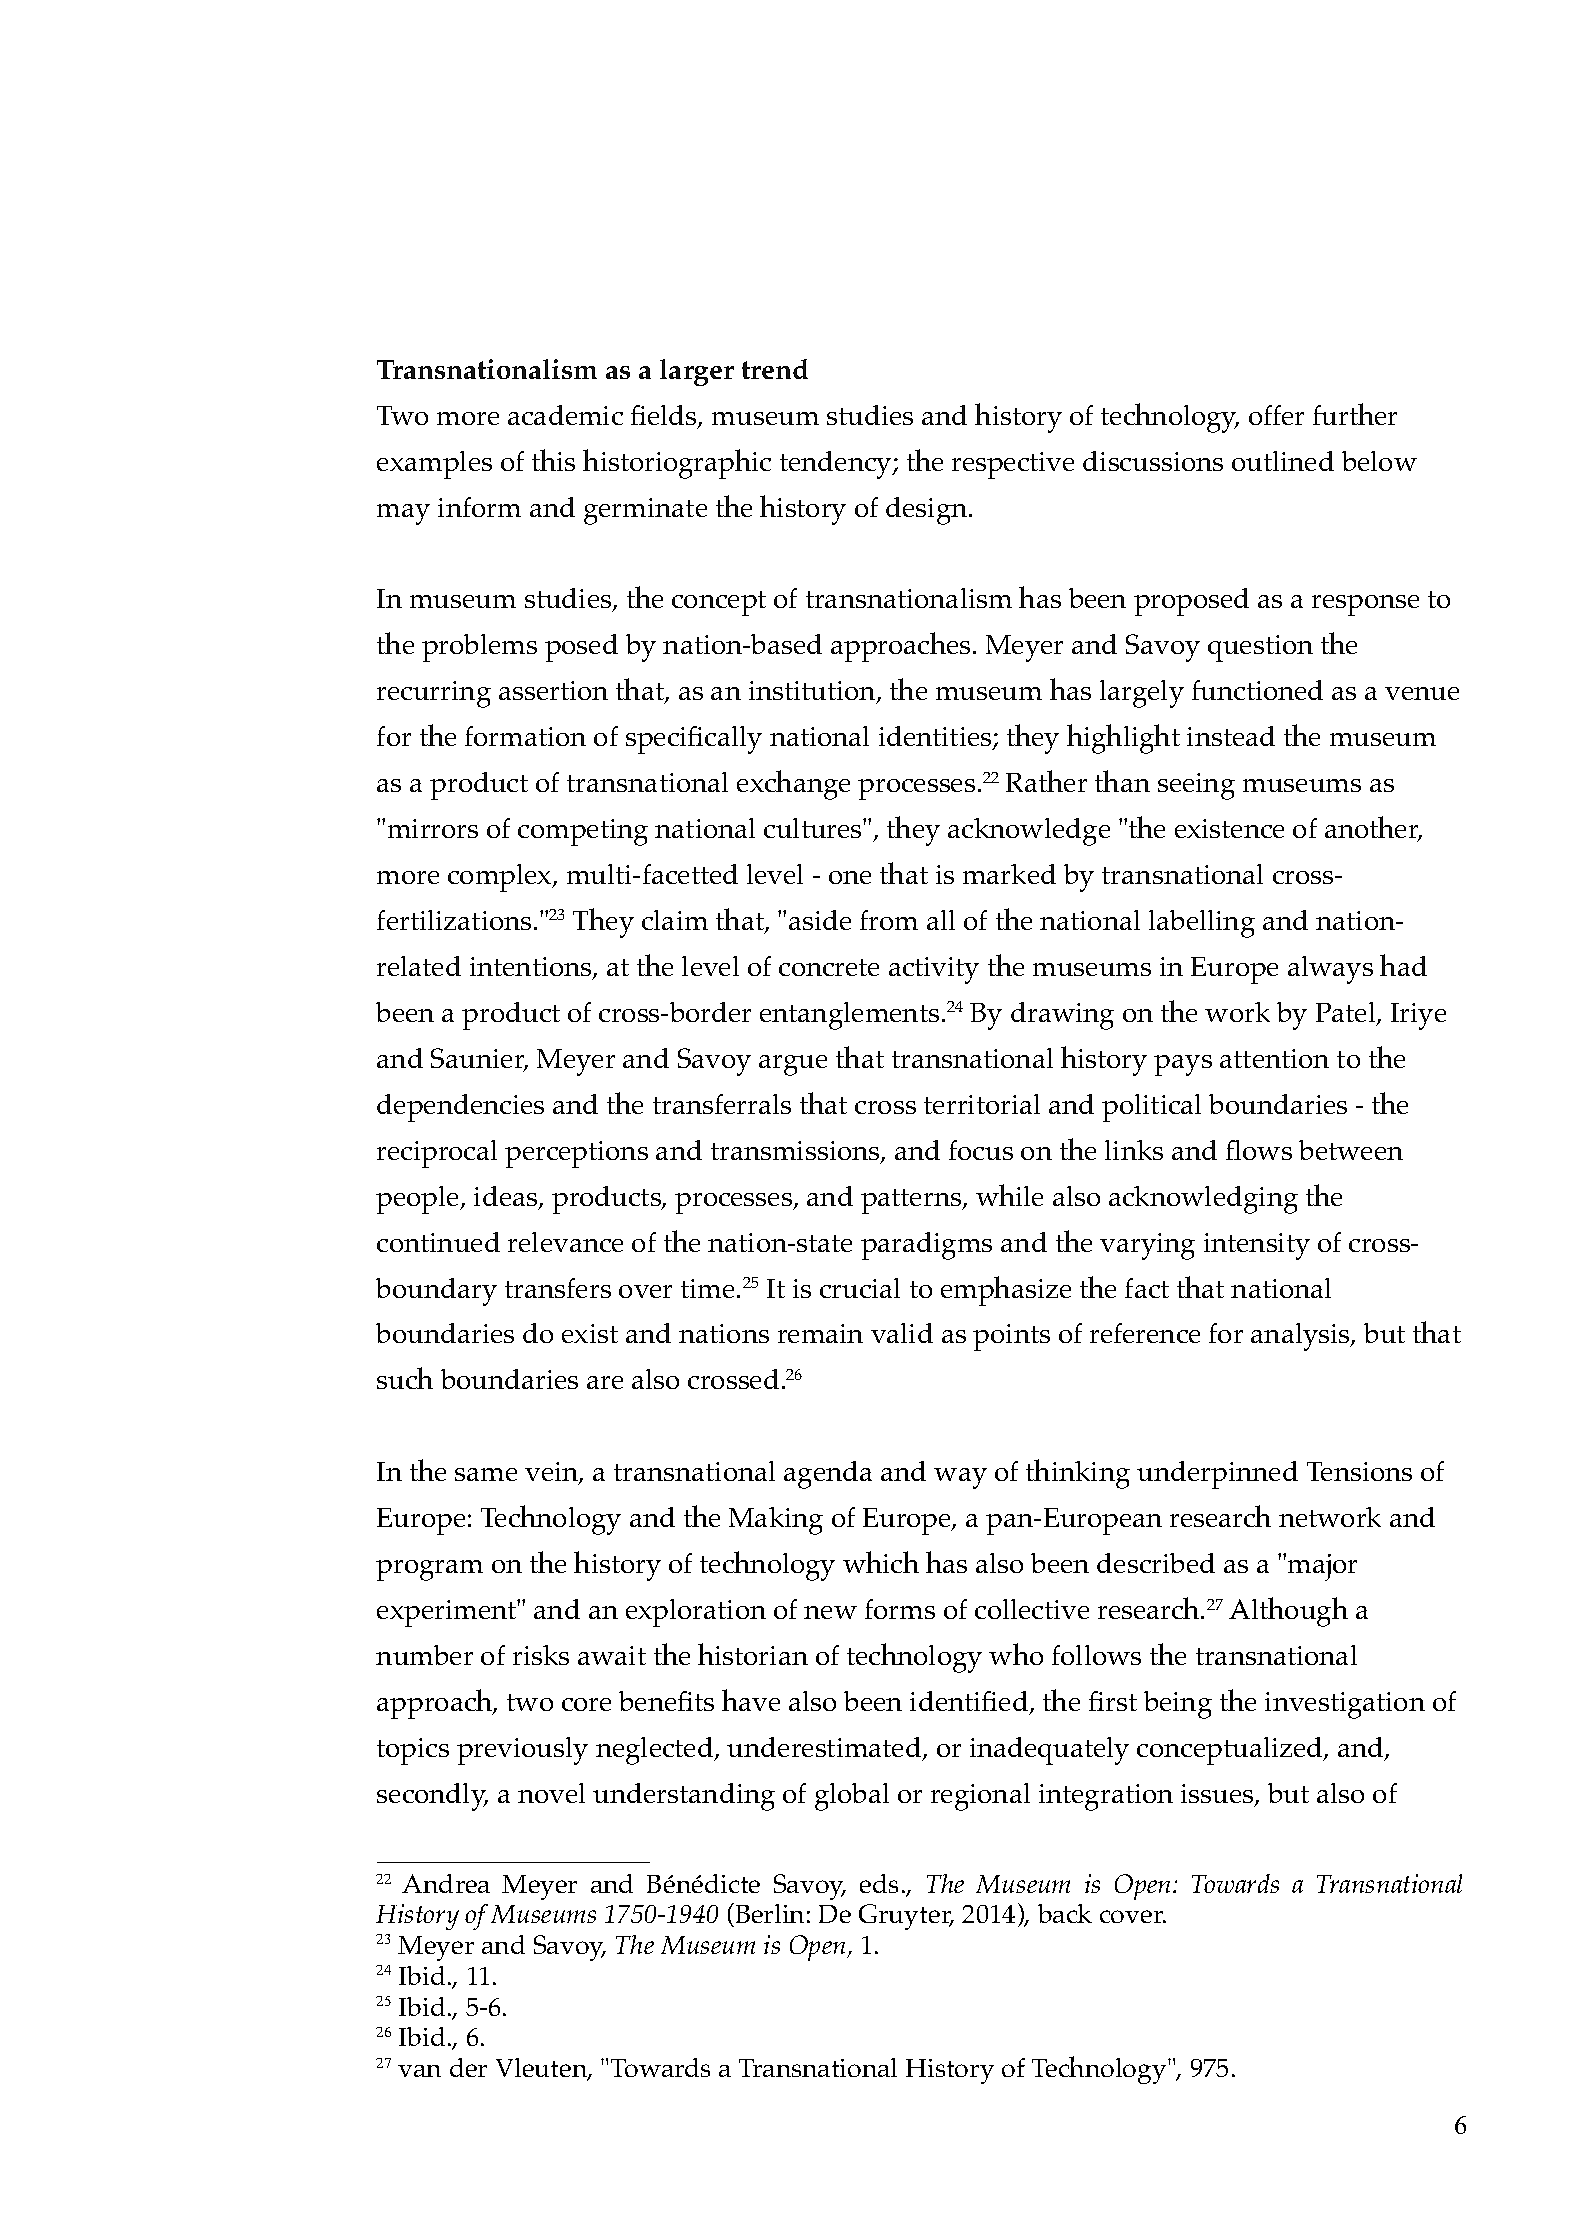  I want to click on complex, so click(501, 878).
